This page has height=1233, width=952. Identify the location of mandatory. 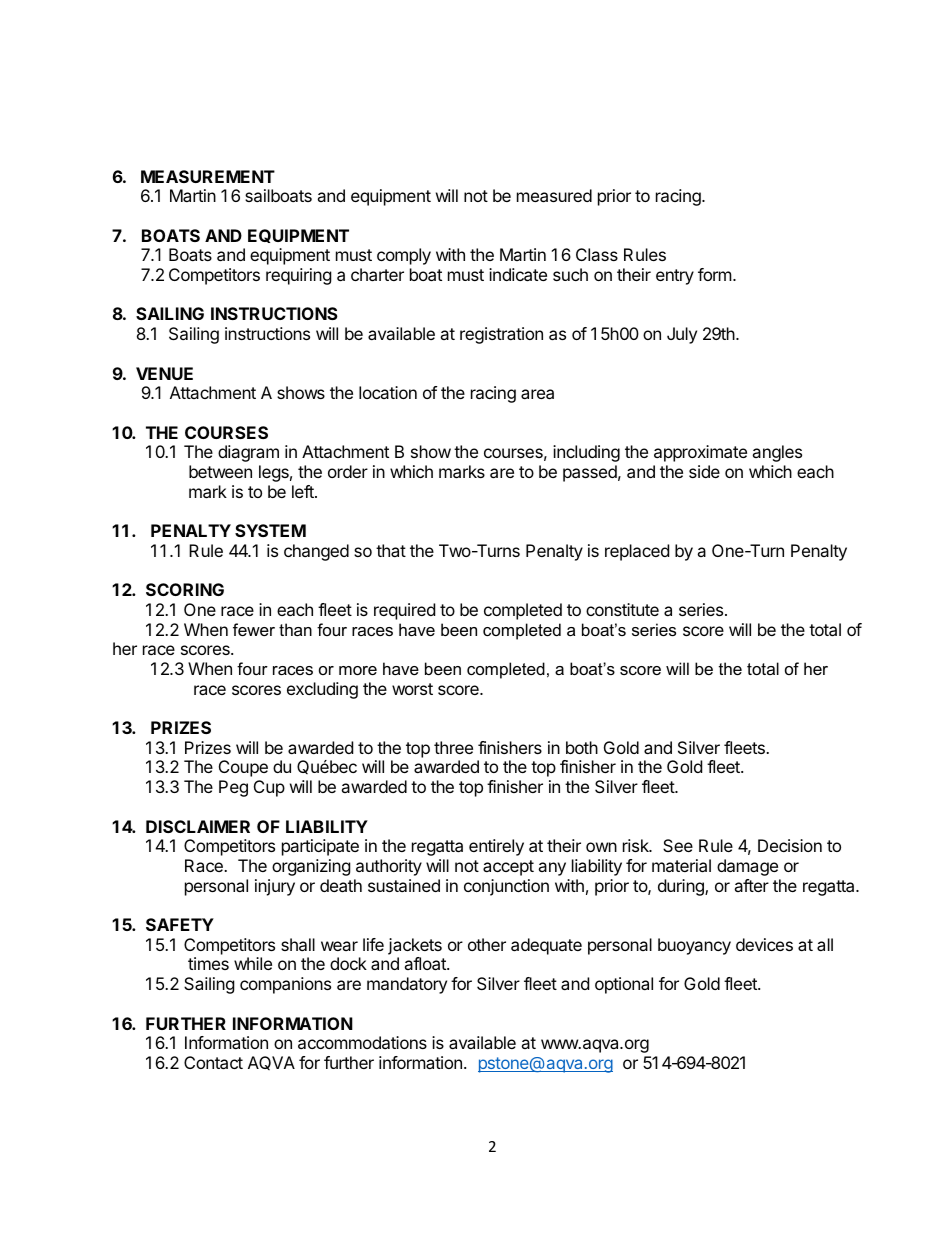
(407, 985).
